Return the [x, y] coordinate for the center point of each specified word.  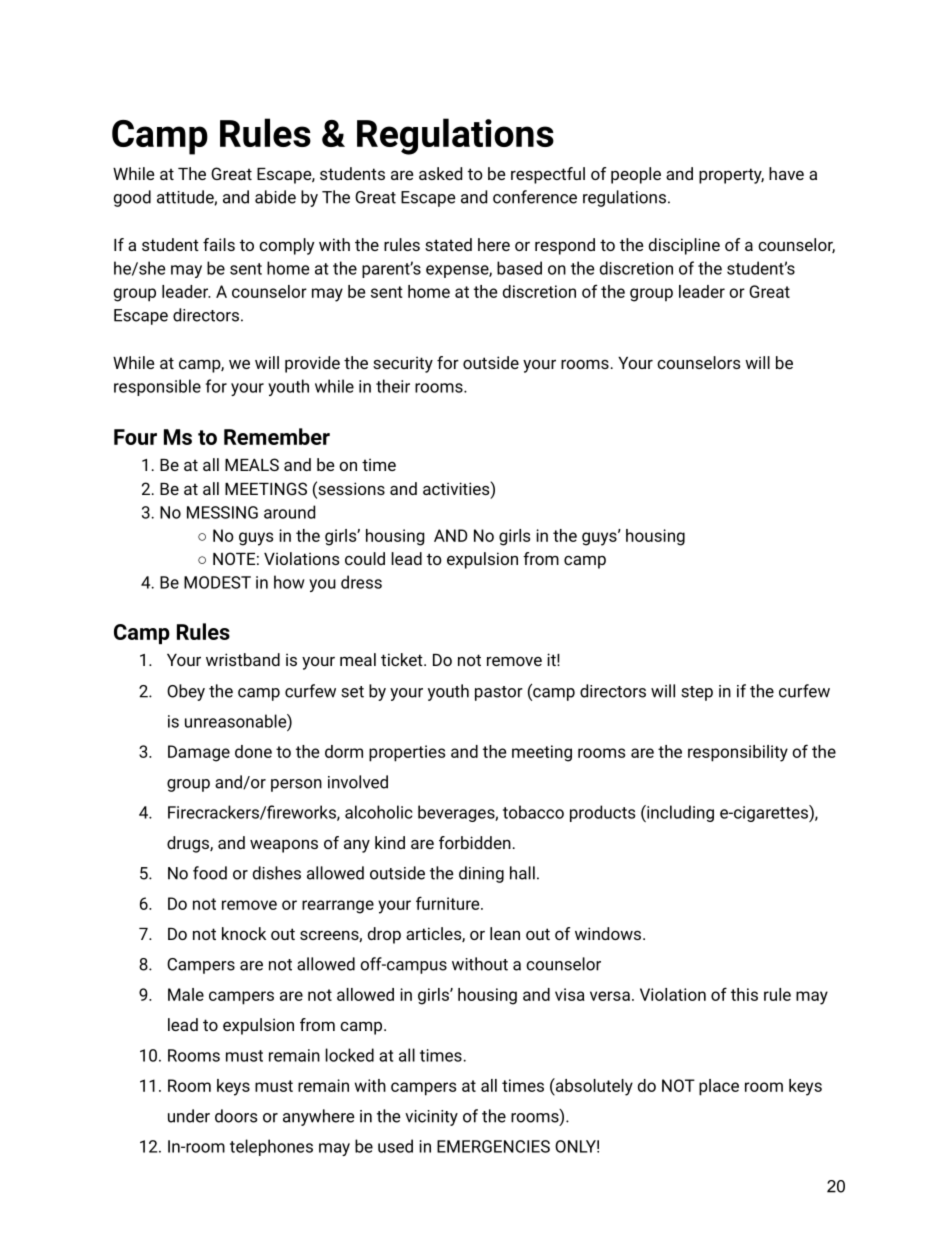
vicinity [431, 1118]
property [731, 176]
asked [440, 173]
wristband [243, 659]
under [189, 1116]
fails [219, 244]
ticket [403, 659]
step [697, 693]
